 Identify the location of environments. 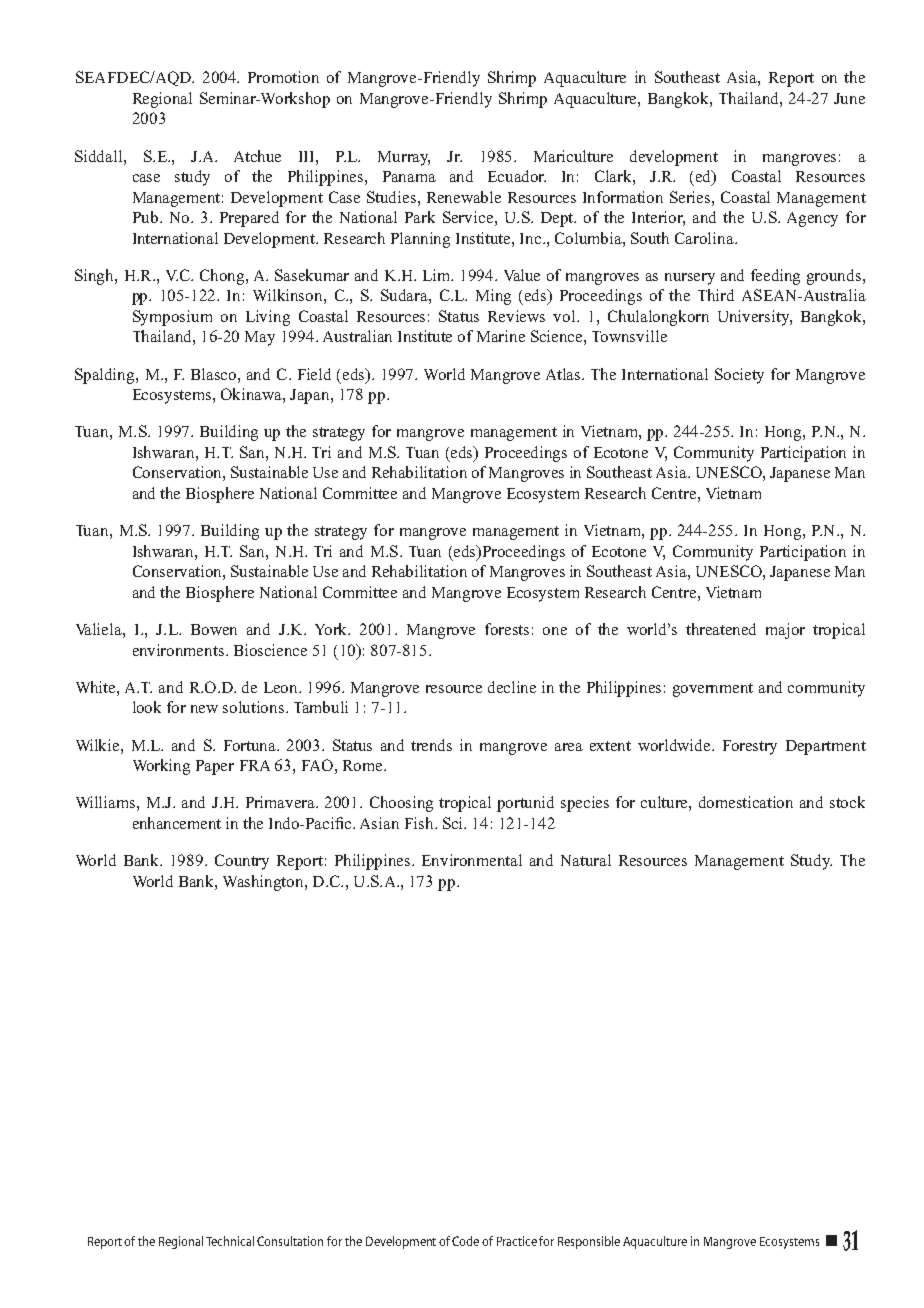
(180, 650).
